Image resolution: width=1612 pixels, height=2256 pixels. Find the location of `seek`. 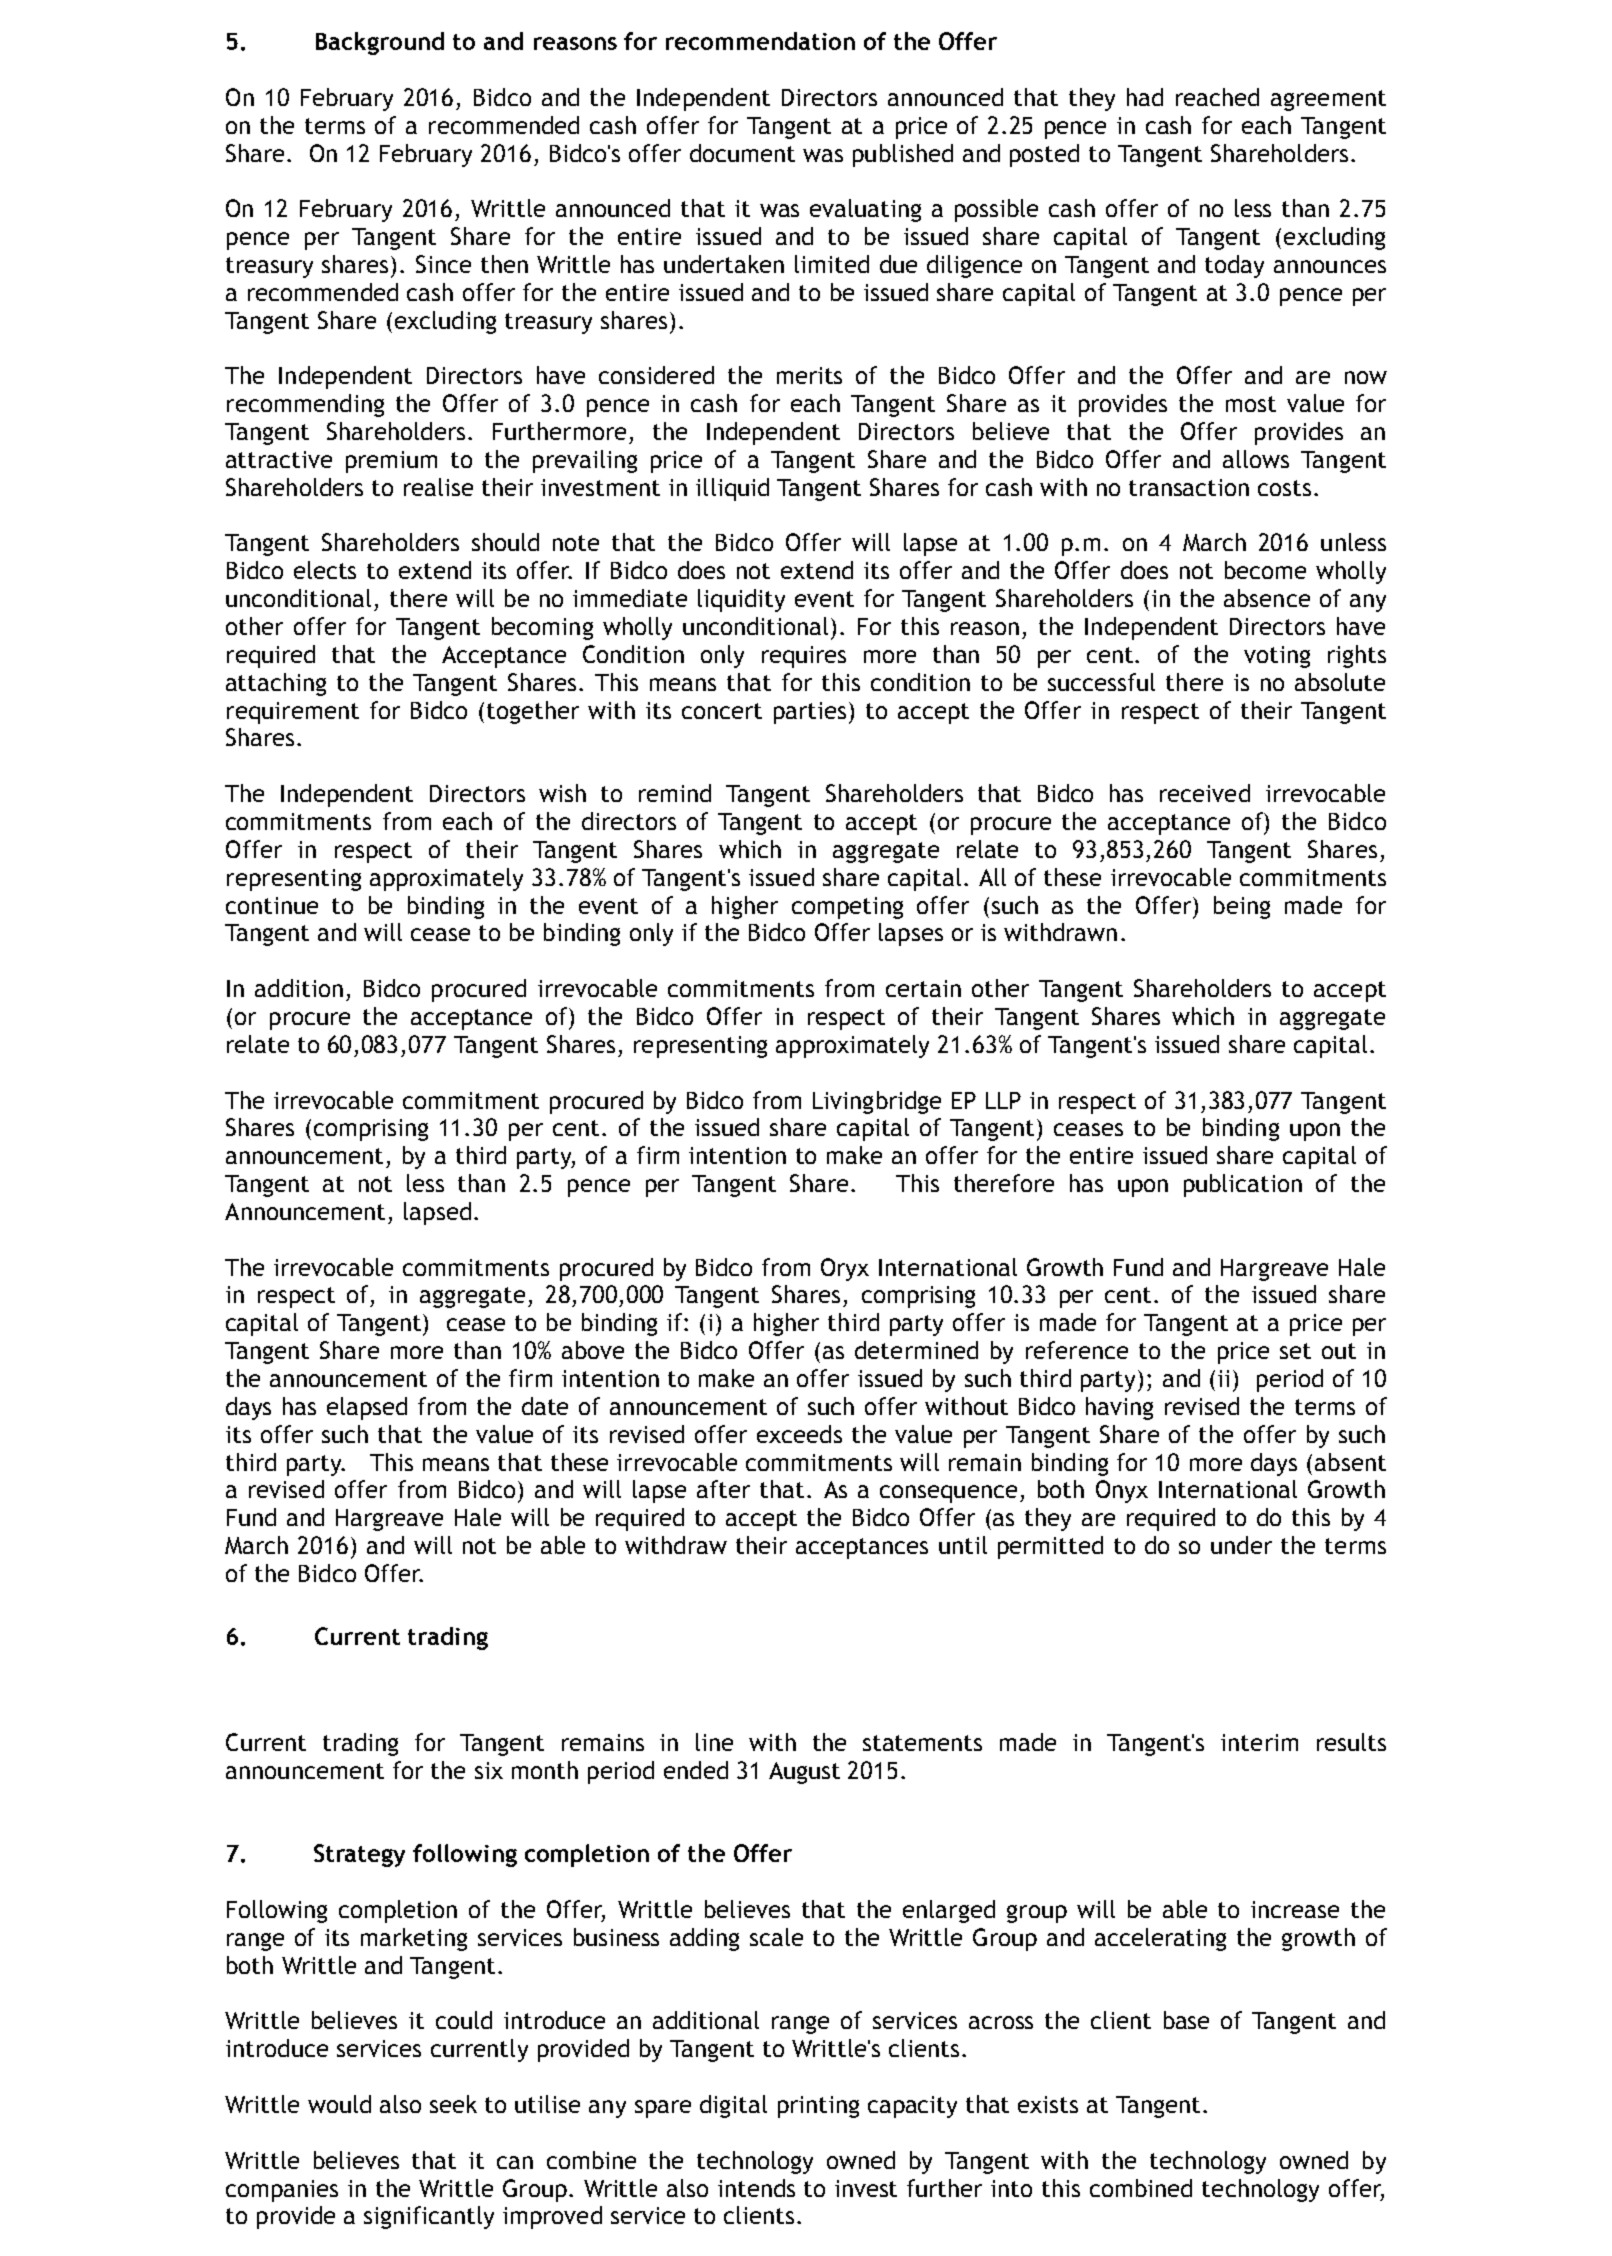

seek is located at coordinates (453, 2104).
